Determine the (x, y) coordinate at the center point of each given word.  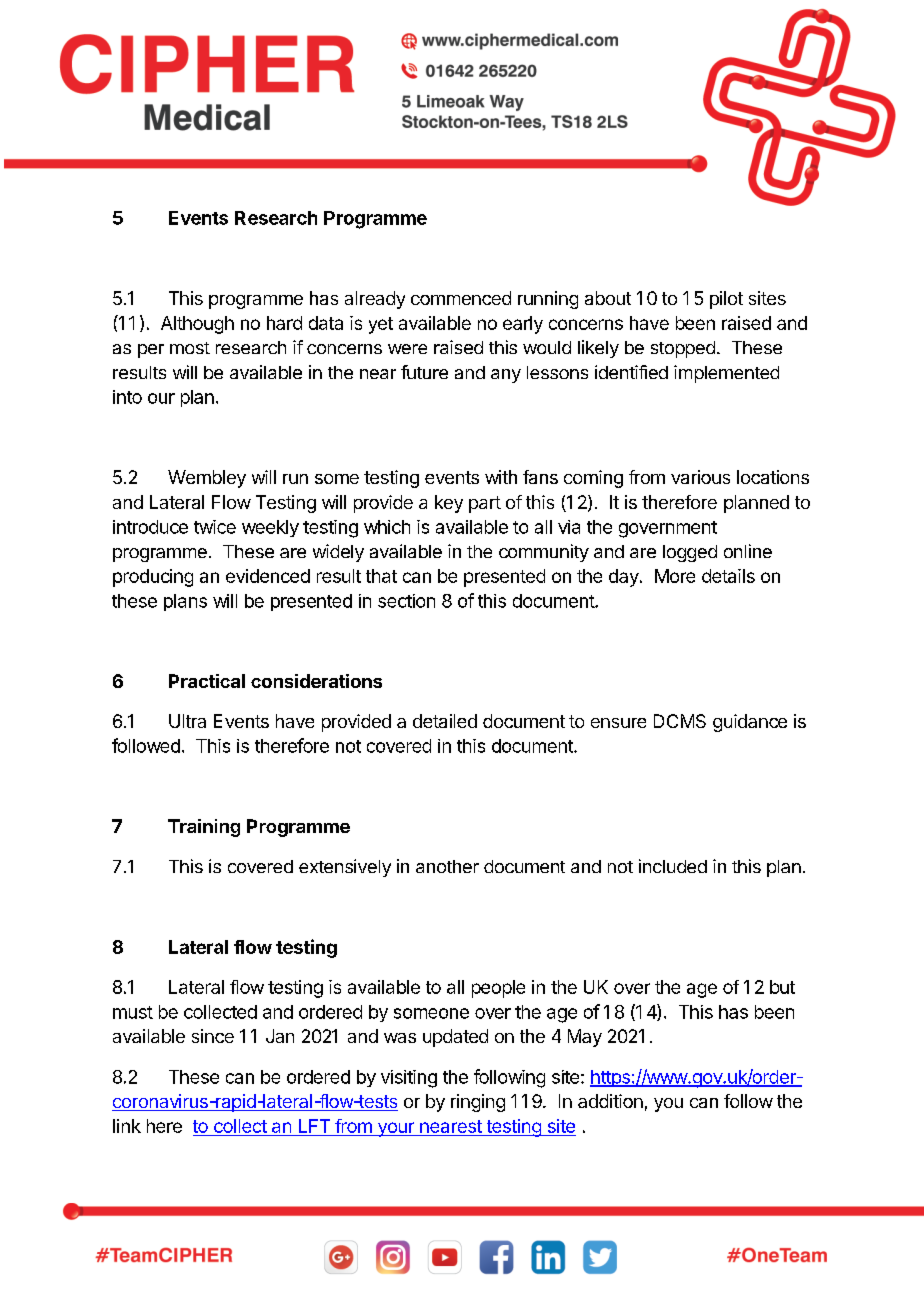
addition (610, 1101)
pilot (726, 300)
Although (197, 325)
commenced (461, 298)
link (127, 1126)
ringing (478, 1103)
